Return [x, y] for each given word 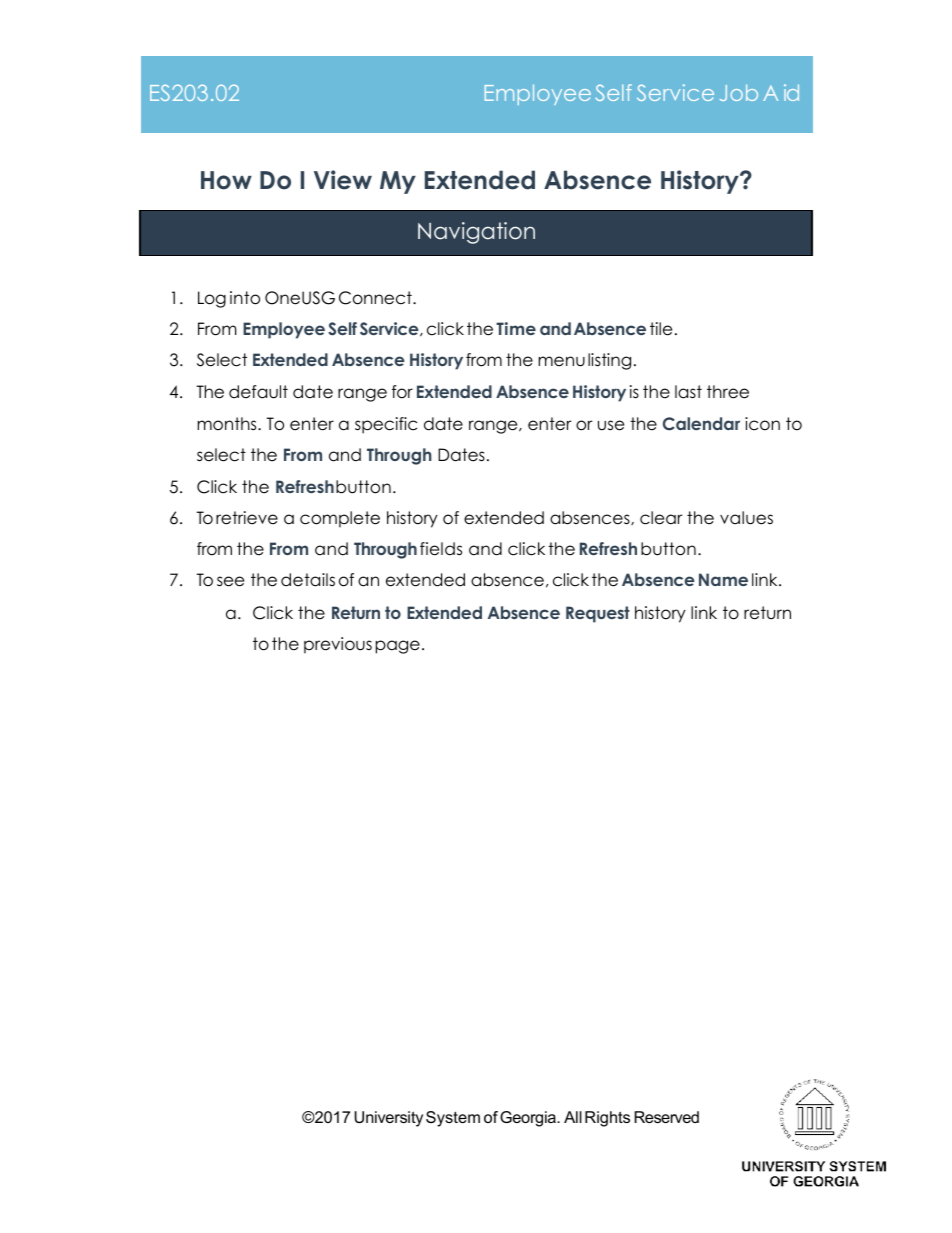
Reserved [666, 1117]
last [688, 392]
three [728, 392]
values [746, 518]
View [343, 180]
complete [340, 519]
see [230, 581]
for [402, 392]
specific [386, 425]
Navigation [476, 233]
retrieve [247, 518]
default [258, 392]
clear [661, 518]
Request [598, 614]
